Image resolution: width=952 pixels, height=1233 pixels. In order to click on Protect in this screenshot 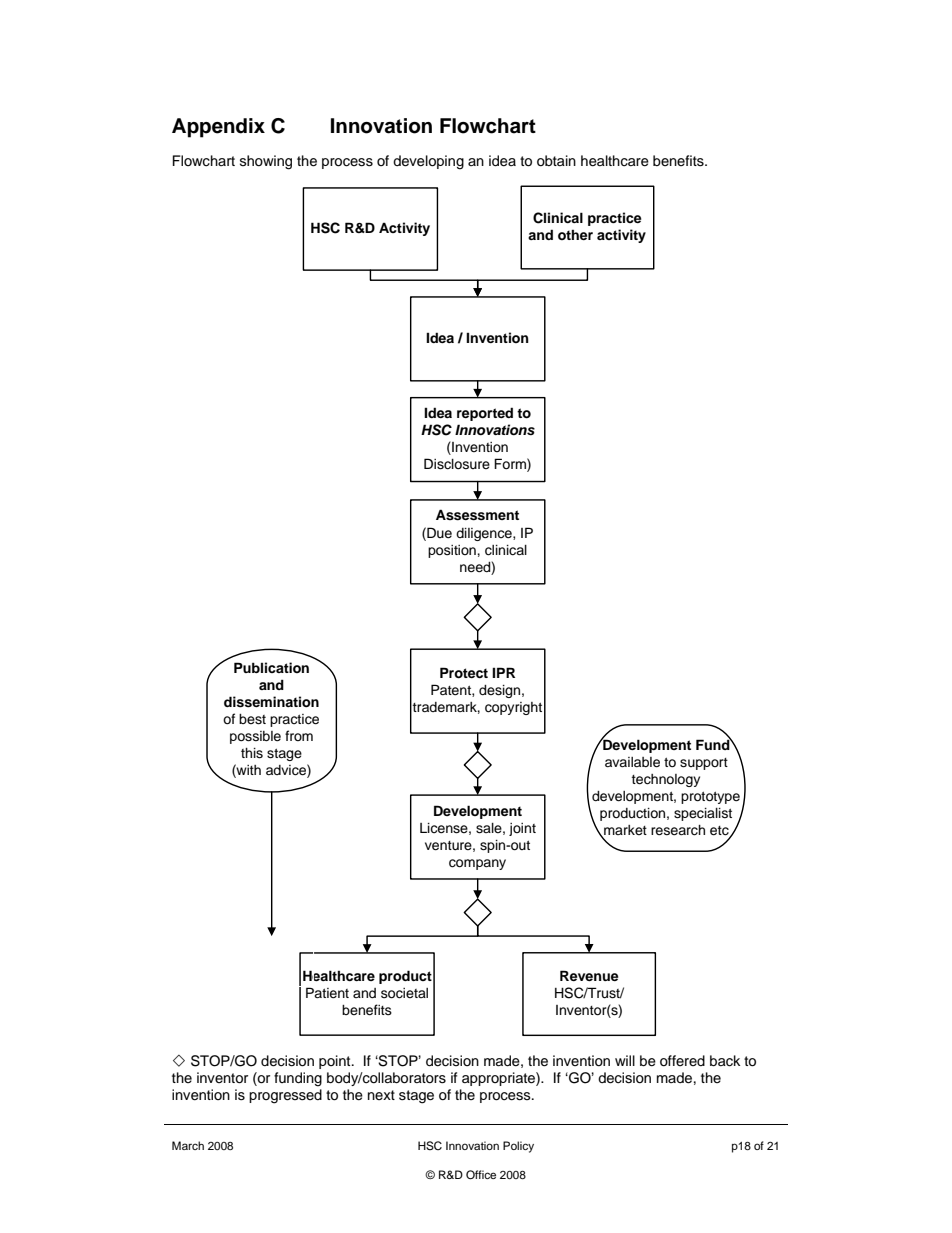, I will do `click(464, 673)`.
